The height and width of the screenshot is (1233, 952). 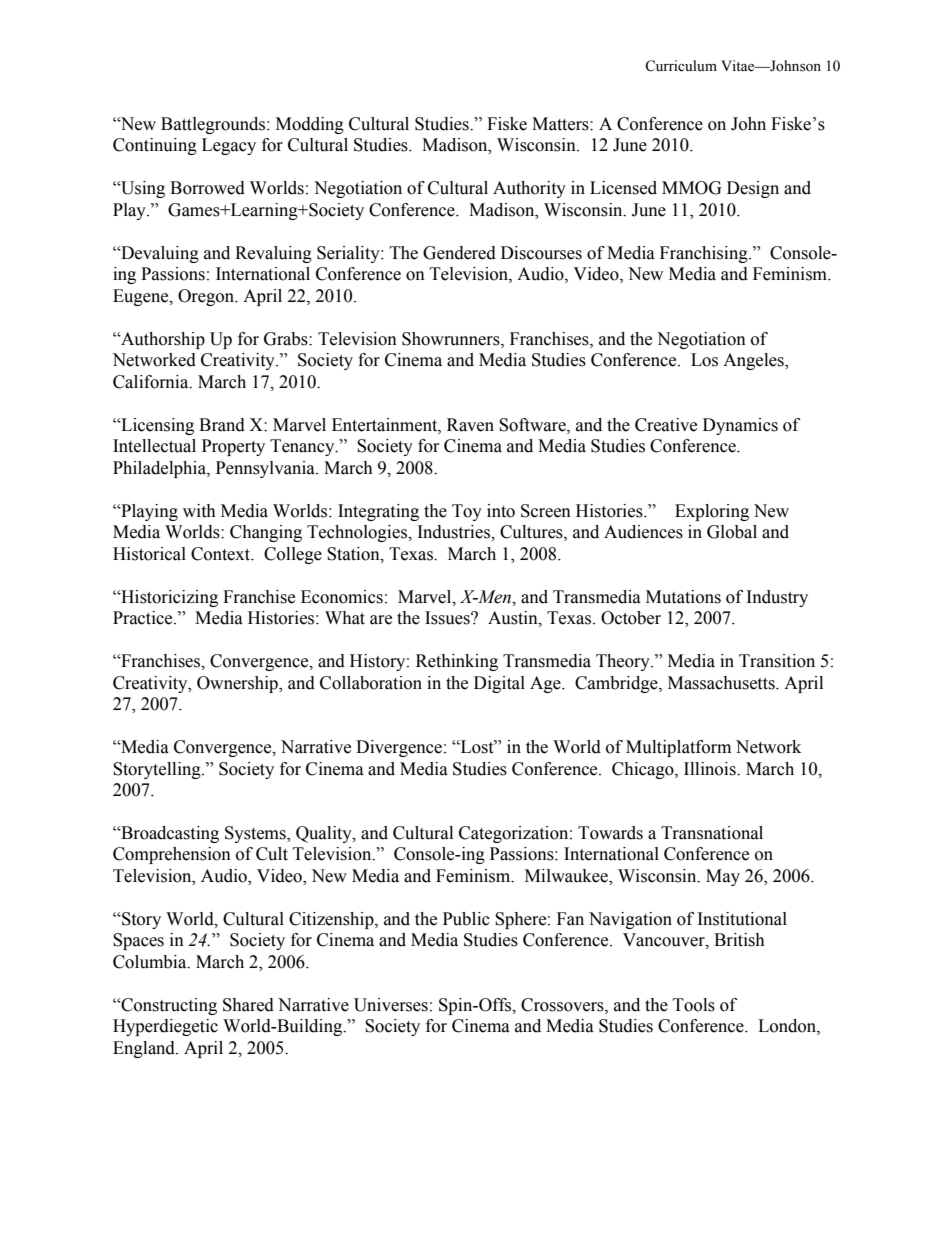 I want to click on Industries, so click(x=455, y=532).
